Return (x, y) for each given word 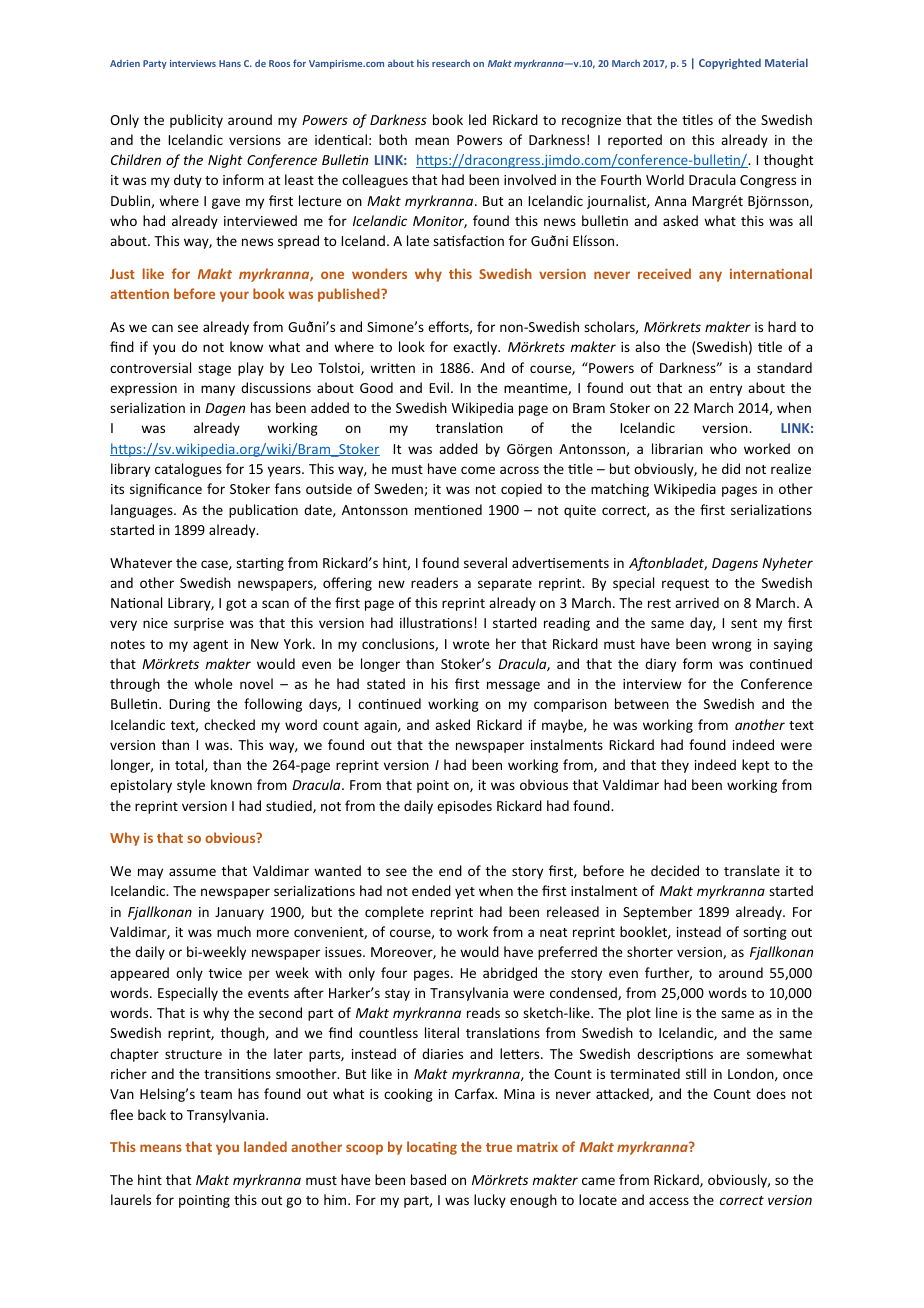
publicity (196, 121)
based (428, 1179)
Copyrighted (730, 63)
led (477, 119)
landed (265, 1146)
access (669, 1201)
